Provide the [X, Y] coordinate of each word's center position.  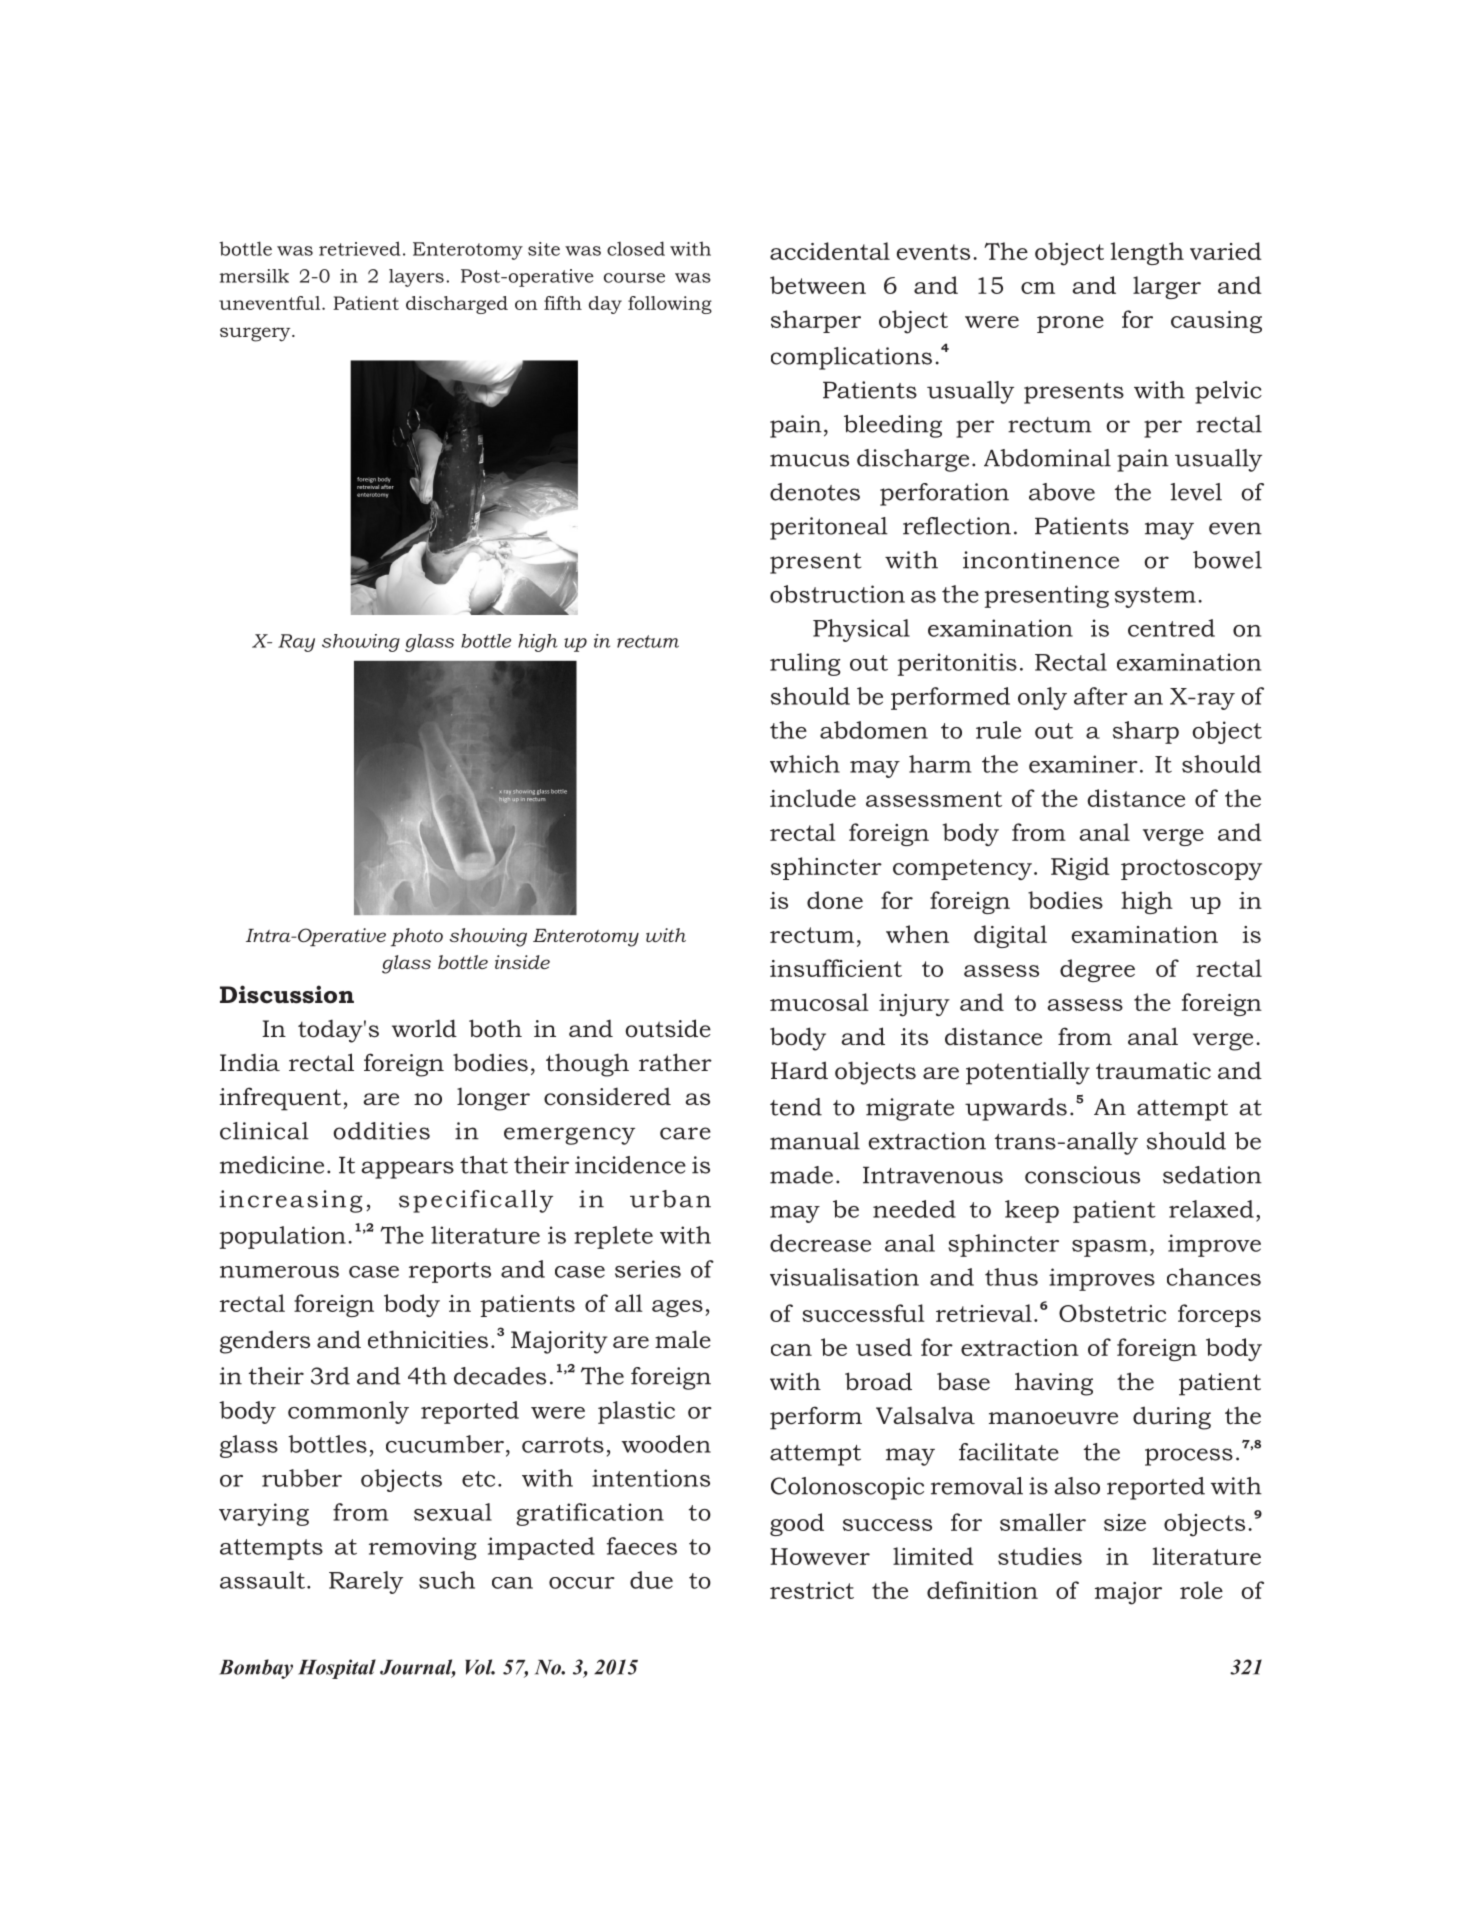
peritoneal [829, 528]
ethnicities [428, 1339]
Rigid [1080, 868]
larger [1167, 287]
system [1155, 597]
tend [796, 1107]
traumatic [1153, 1071]
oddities [381, 1131]
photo [417, 937]
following [670, 305]
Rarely [366, 1582]
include [813, 798]
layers [416, 278]
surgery [256, 334]
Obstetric [1112, 1313]
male [683, 1339]
